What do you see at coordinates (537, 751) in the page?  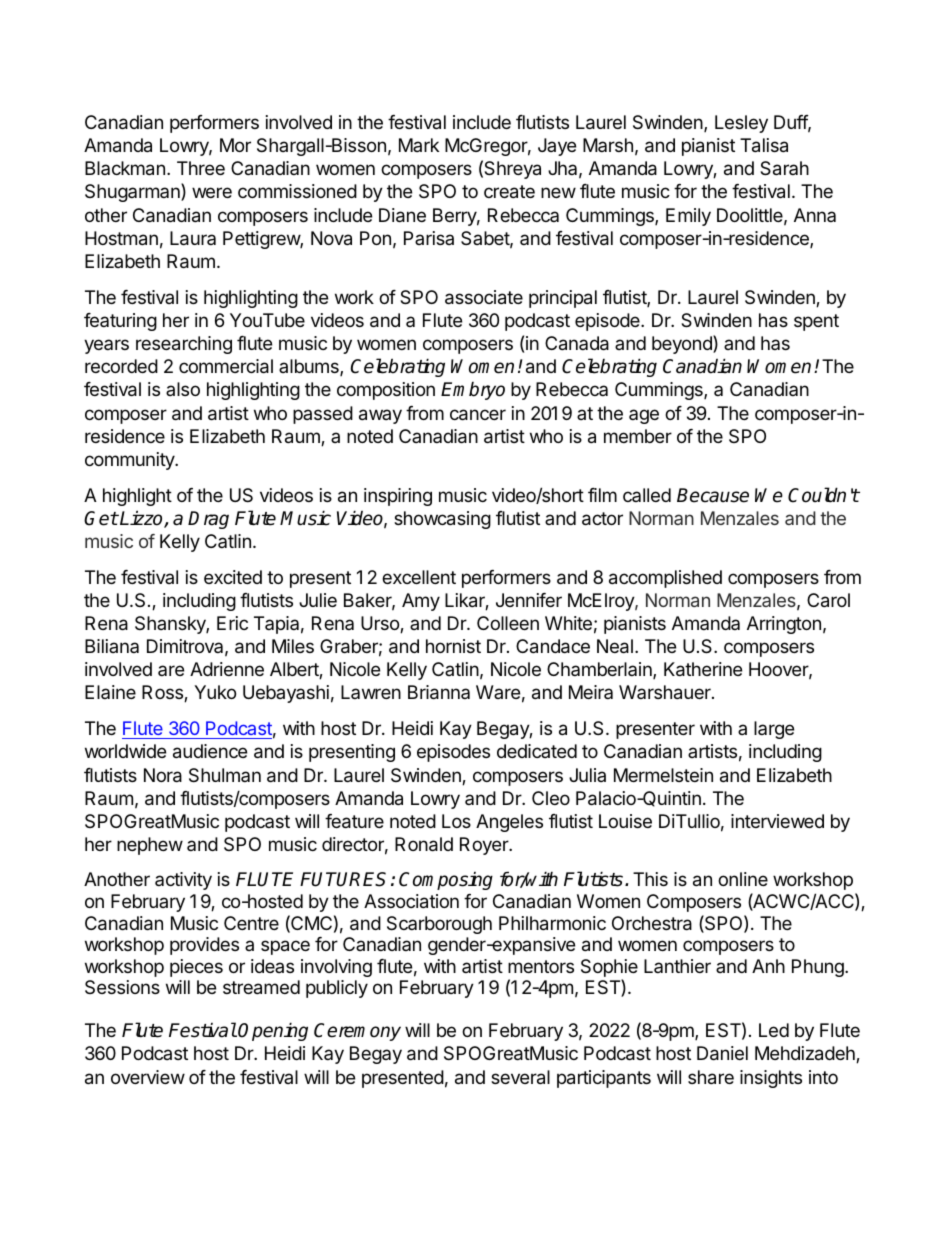 I see `dedicated` at bounding box center [537, 751].
